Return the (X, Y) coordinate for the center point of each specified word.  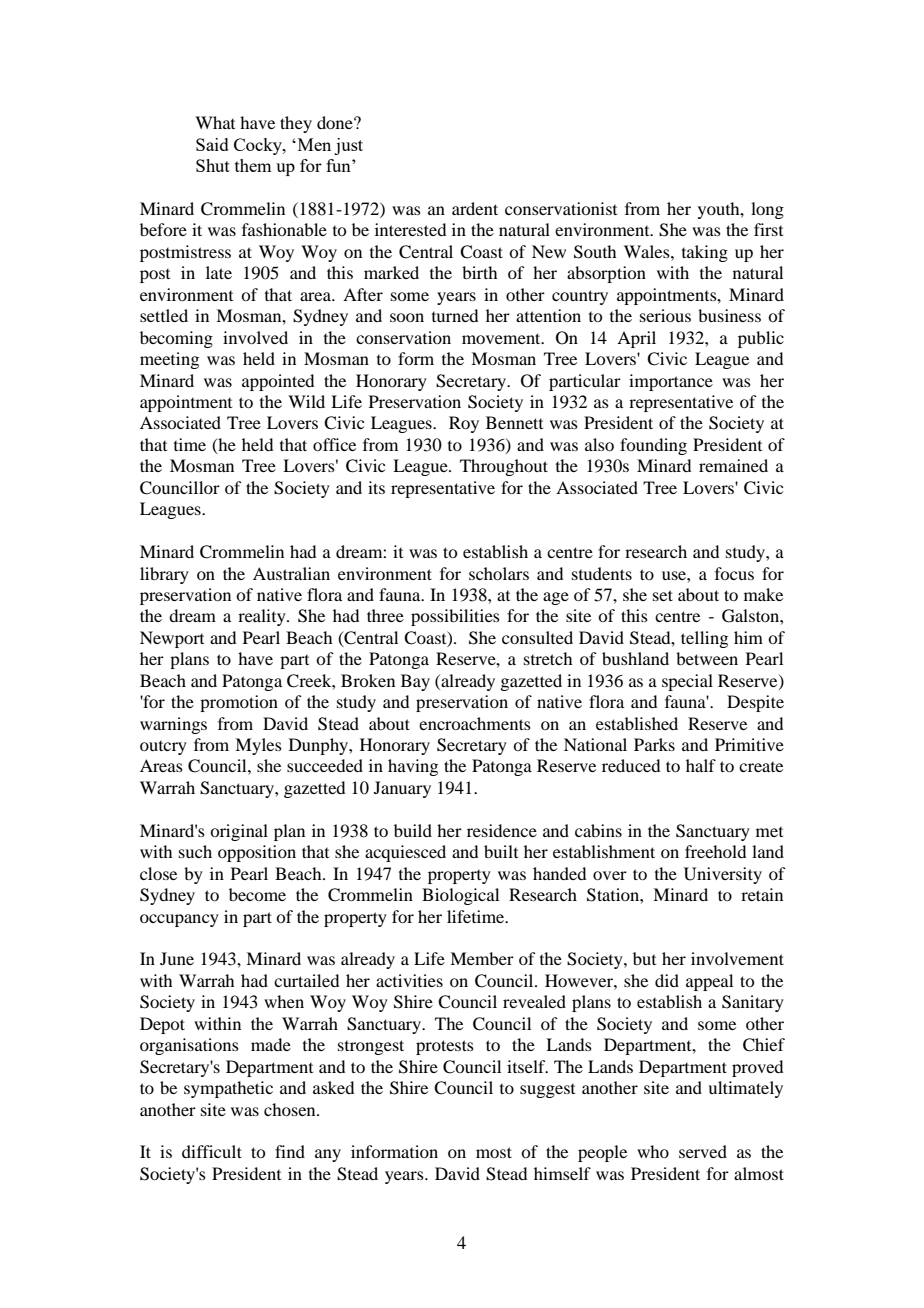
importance (671, 382)
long (767, 210)
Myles (258, 746)
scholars (499, 573)
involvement (737, 958)
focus (734, 573)
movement (502, 338)
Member (482, 958)
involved (255, 337)
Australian (291, 573)
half (701, 765)
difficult (212, 1151)
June (177, 958)
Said (212, 144)
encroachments (475, 723)
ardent (475, 208)
